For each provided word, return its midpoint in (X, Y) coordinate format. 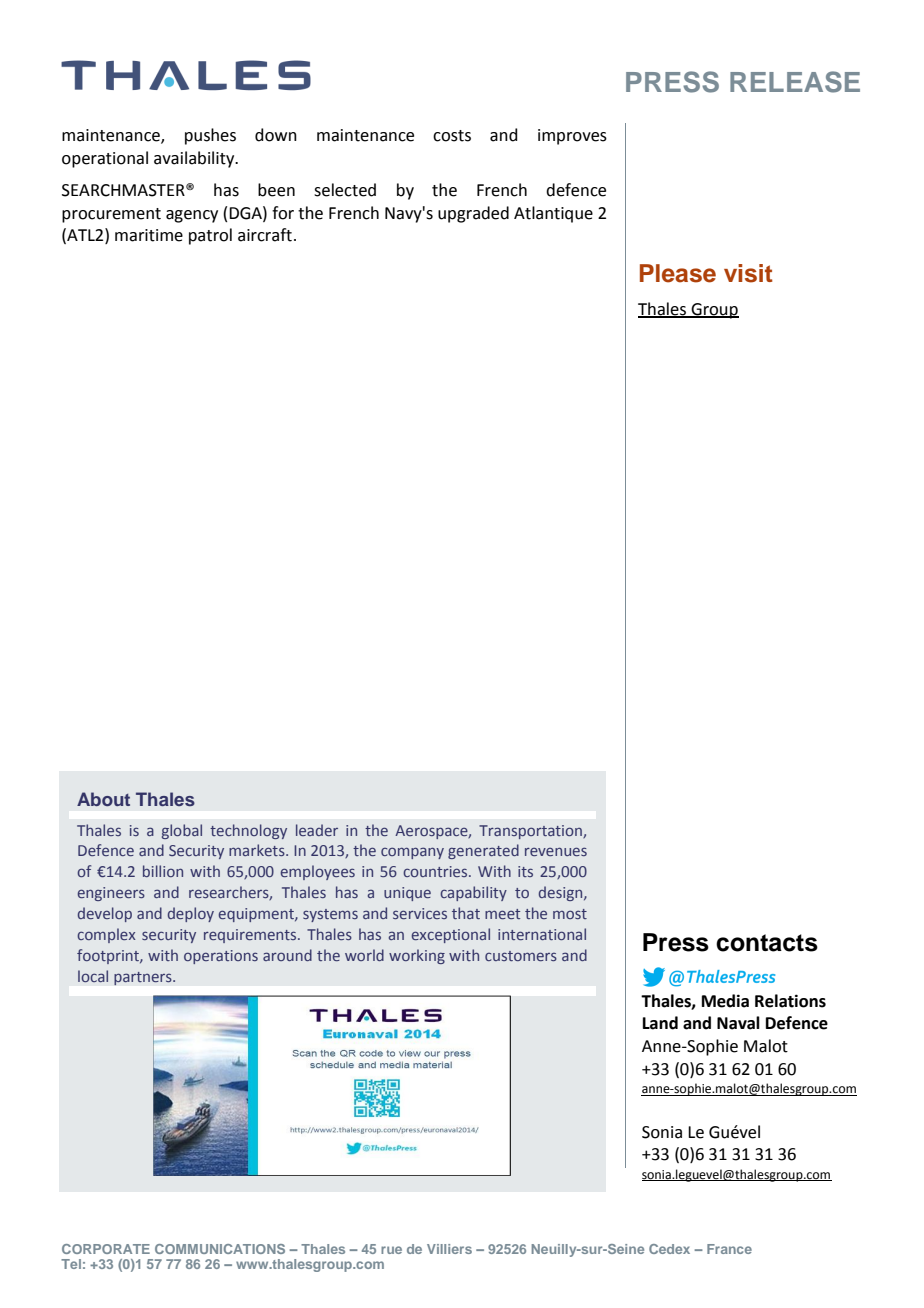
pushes (210, 136)
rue (391, 1250)
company (412, 853)
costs (452, 136)
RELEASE (795, 82)
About (103, 799)
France (729, 1249)
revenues (556, 851)
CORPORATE (106, 1249)
